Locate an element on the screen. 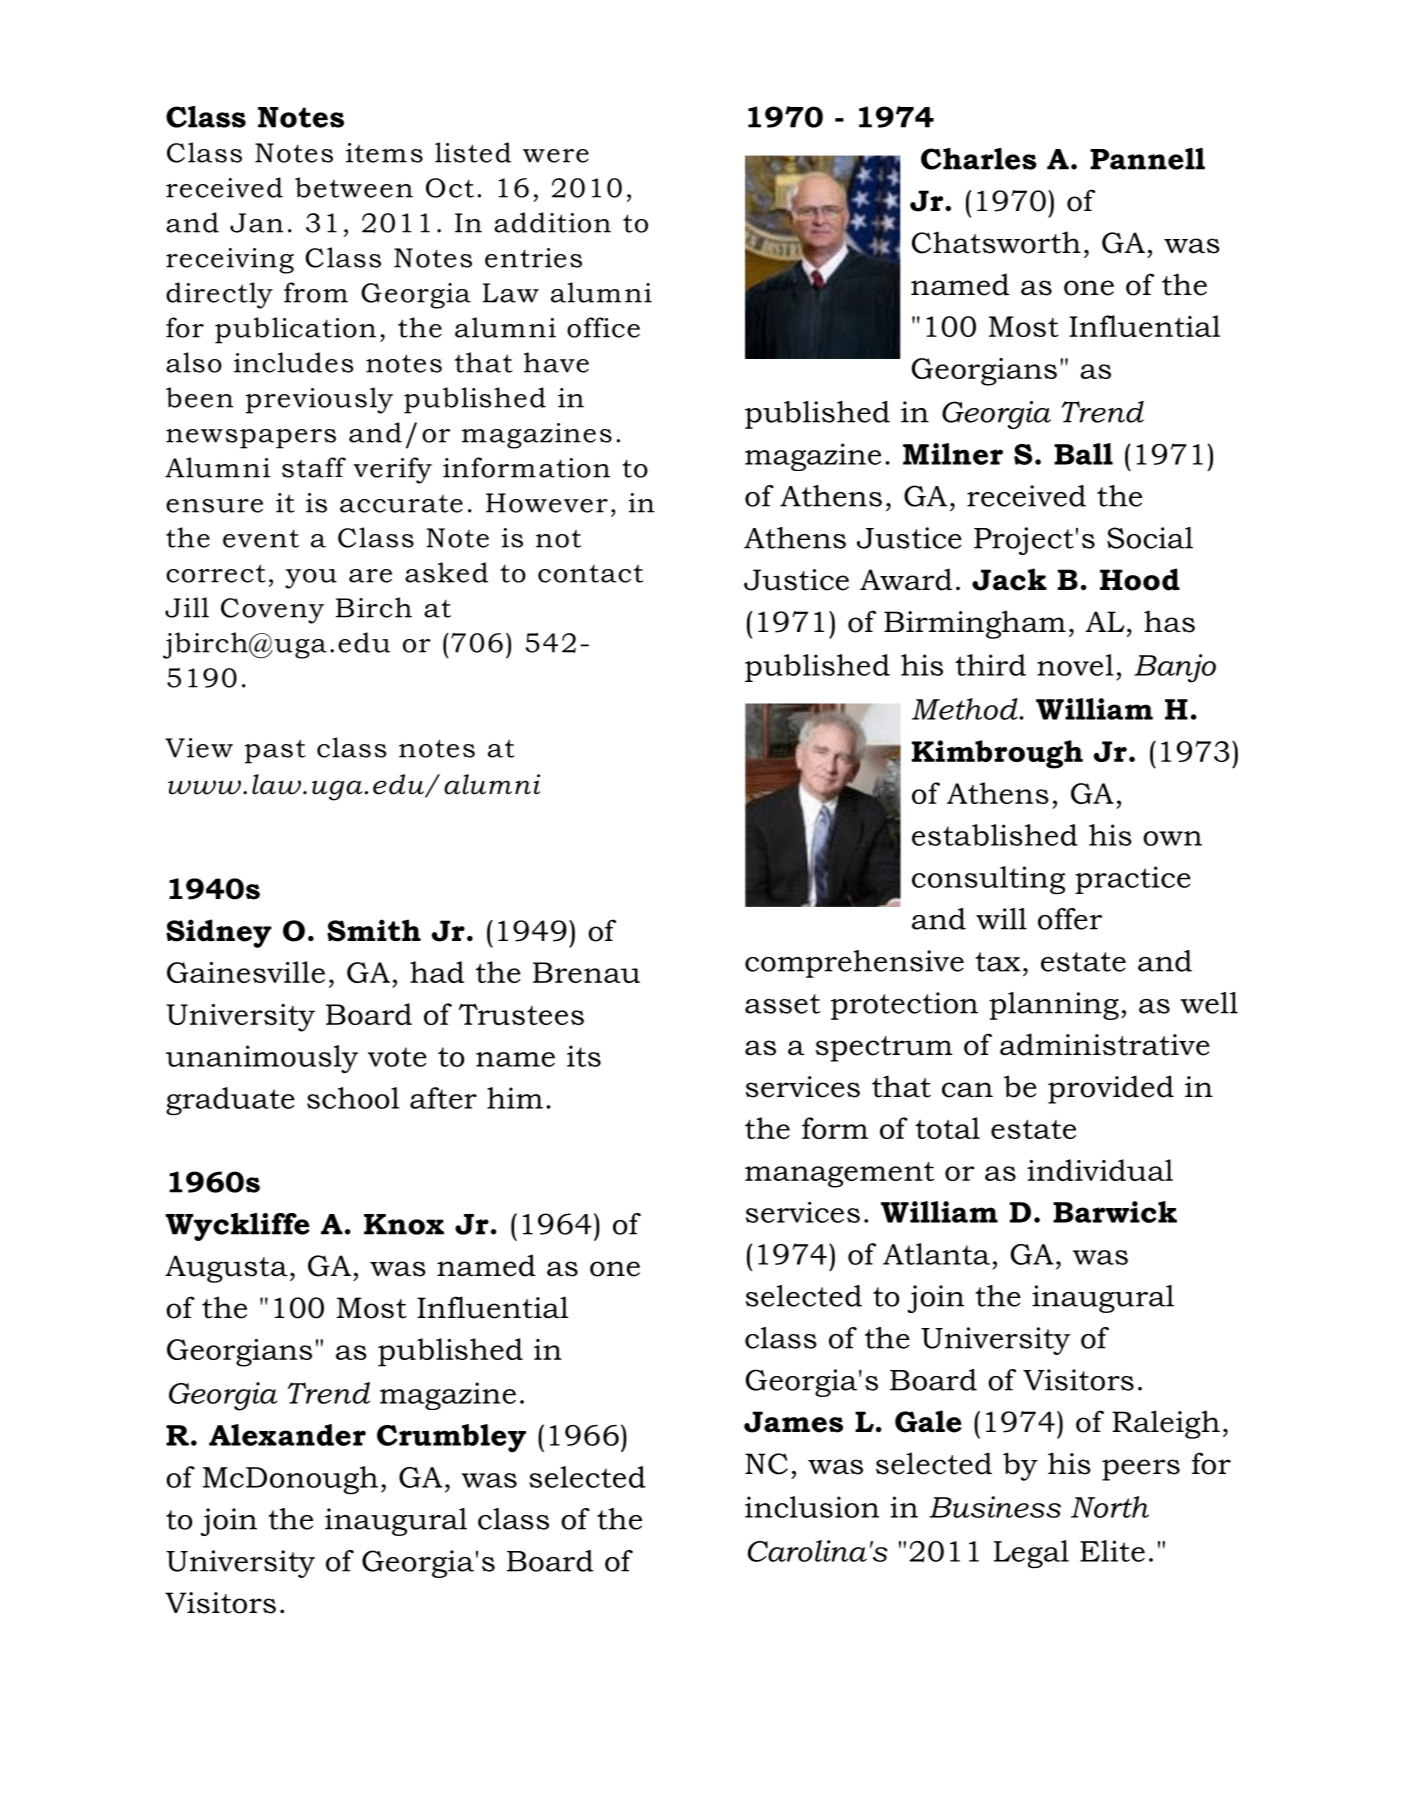 This screenshot has width=1406, height=1819. provided is located at coordinates (1111, 1089).
